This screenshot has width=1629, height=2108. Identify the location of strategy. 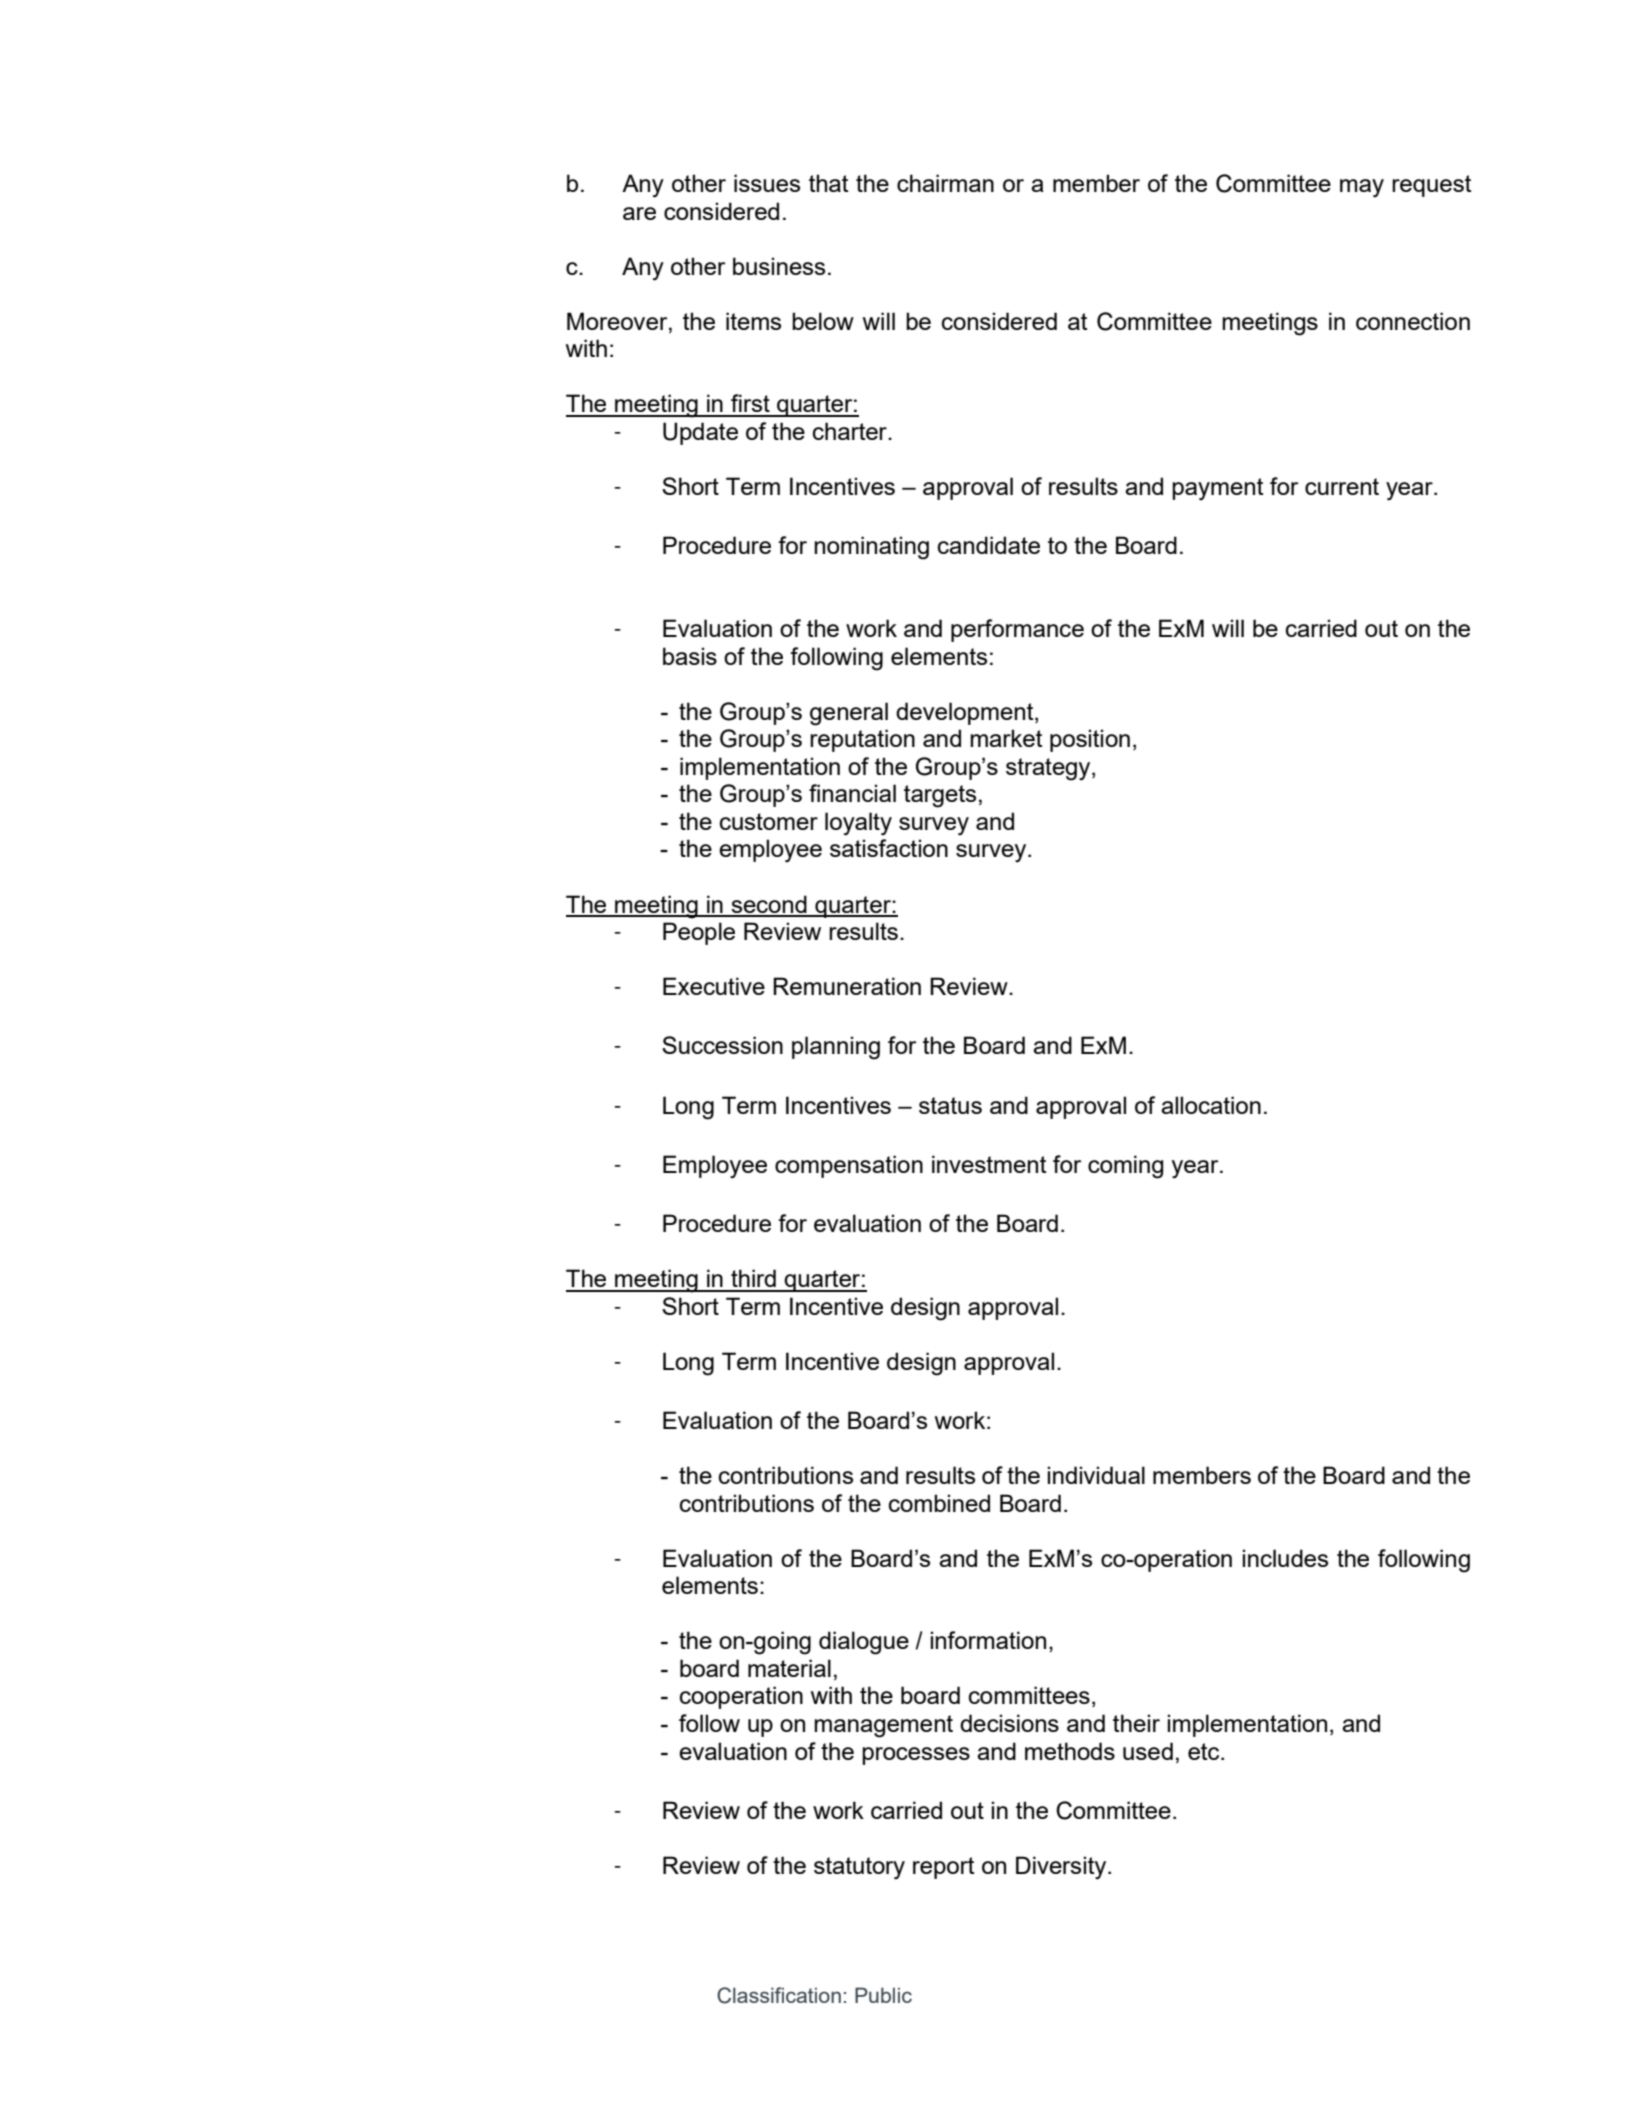
(1049, 769).
